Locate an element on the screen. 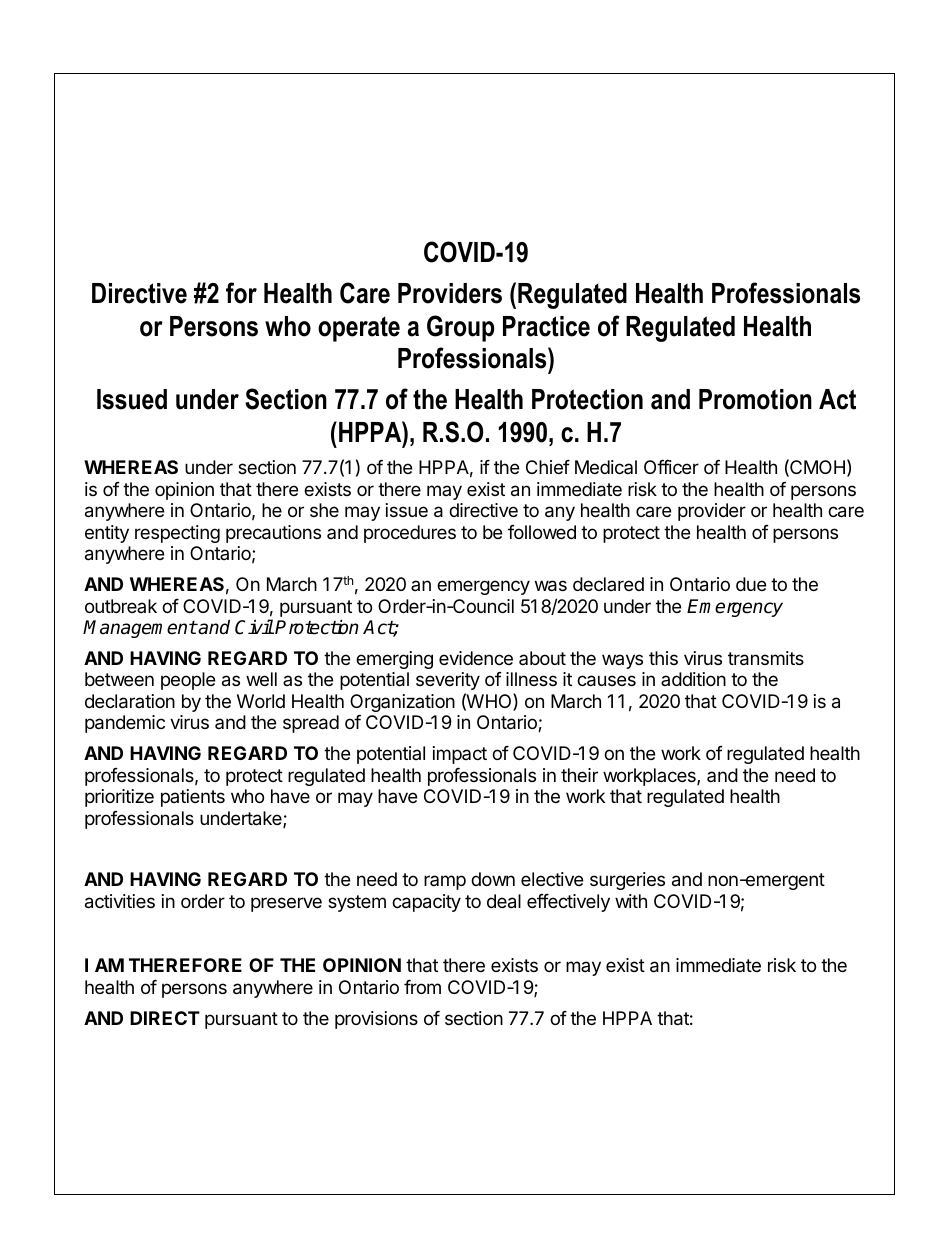 The height and width of the screenshot is (1233, 952). Group is located at coordinates (460, 328).
